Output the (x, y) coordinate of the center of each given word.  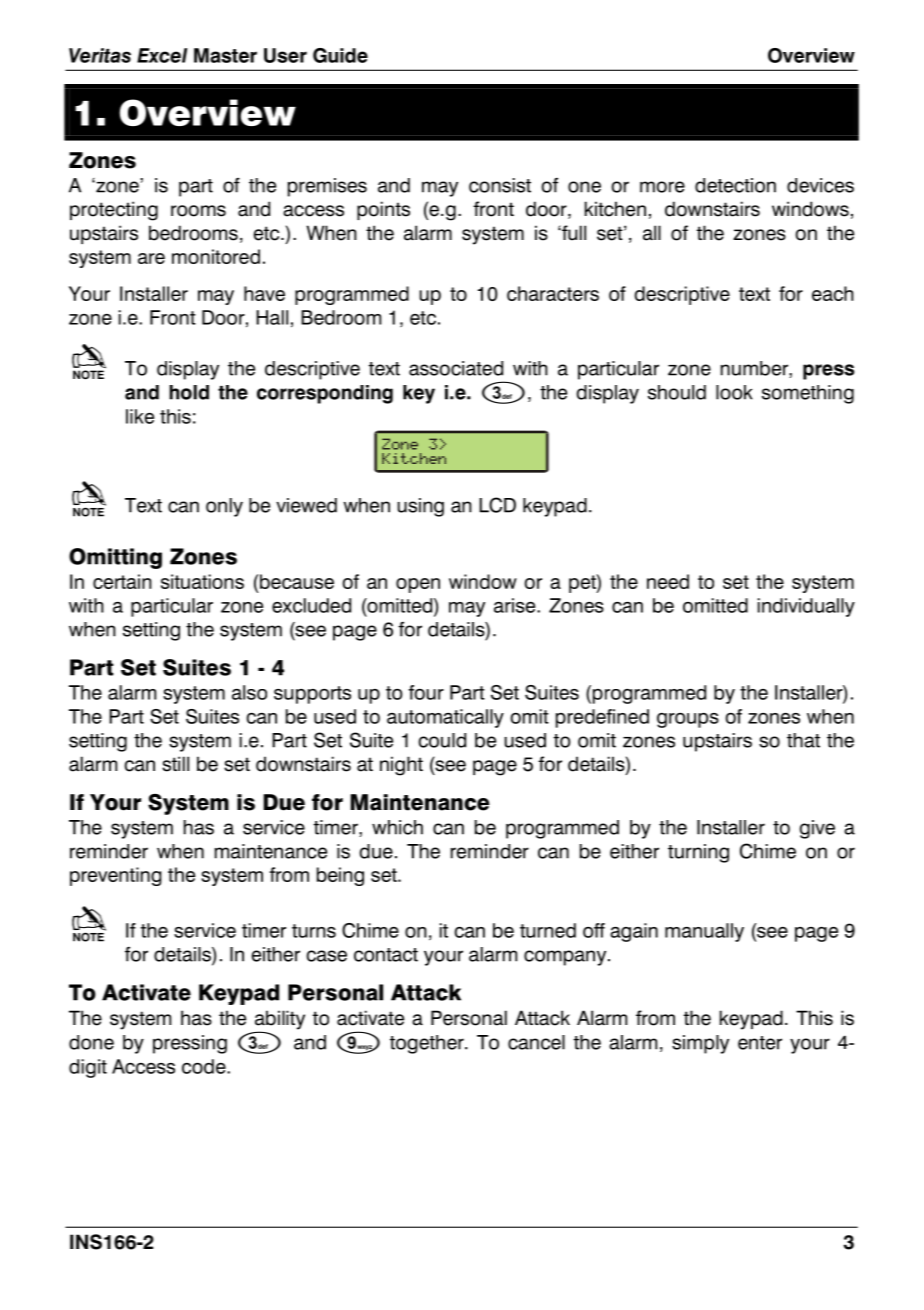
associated (456, 368)
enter (760, 1043)
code (205, 1066)
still (175, 764)
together (428, 1044)
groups (688, 720)
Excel (162, 55)
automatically (445, 718)
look (734, 392)
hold (189, 392)
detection (735, 185)
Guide (340, 55)
